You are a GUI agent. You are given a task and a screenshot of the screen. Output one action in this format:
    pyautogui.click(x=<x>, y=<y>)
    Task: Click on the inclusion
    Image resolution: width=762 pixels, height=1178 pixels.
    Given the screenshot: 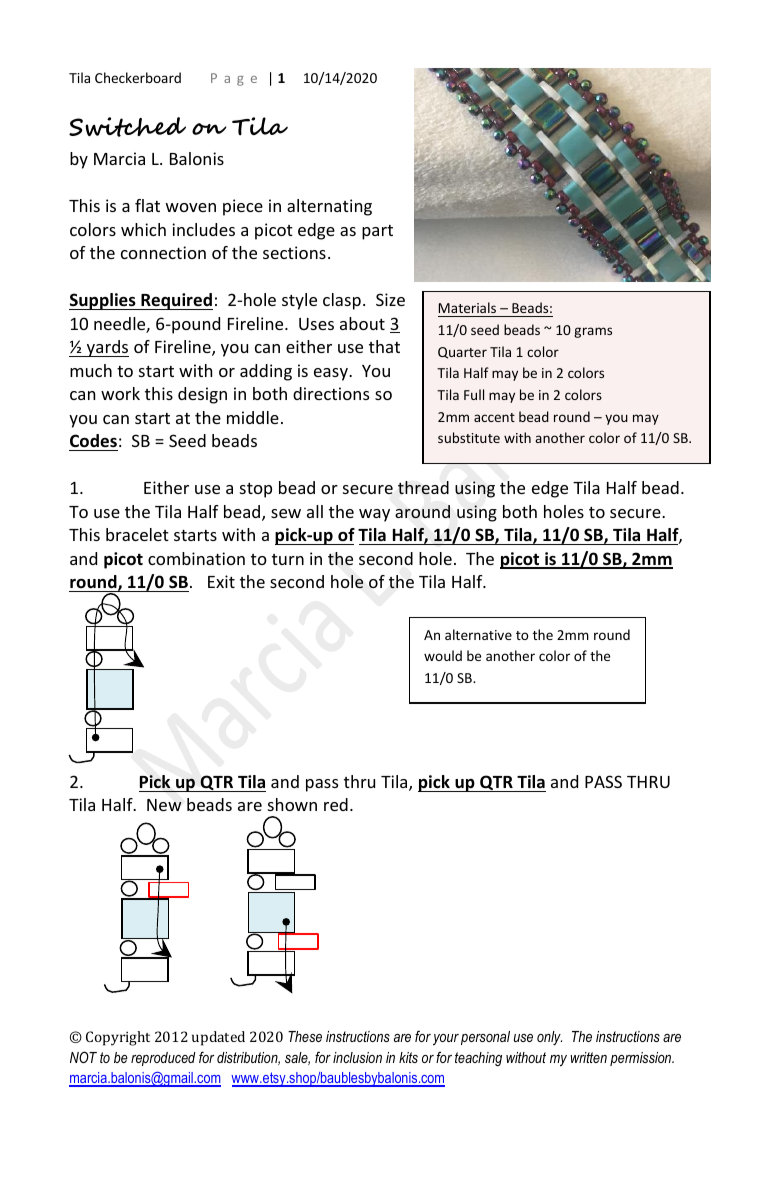 What is the action you would take?
    pyautogui.click(x=357, y=1057)
